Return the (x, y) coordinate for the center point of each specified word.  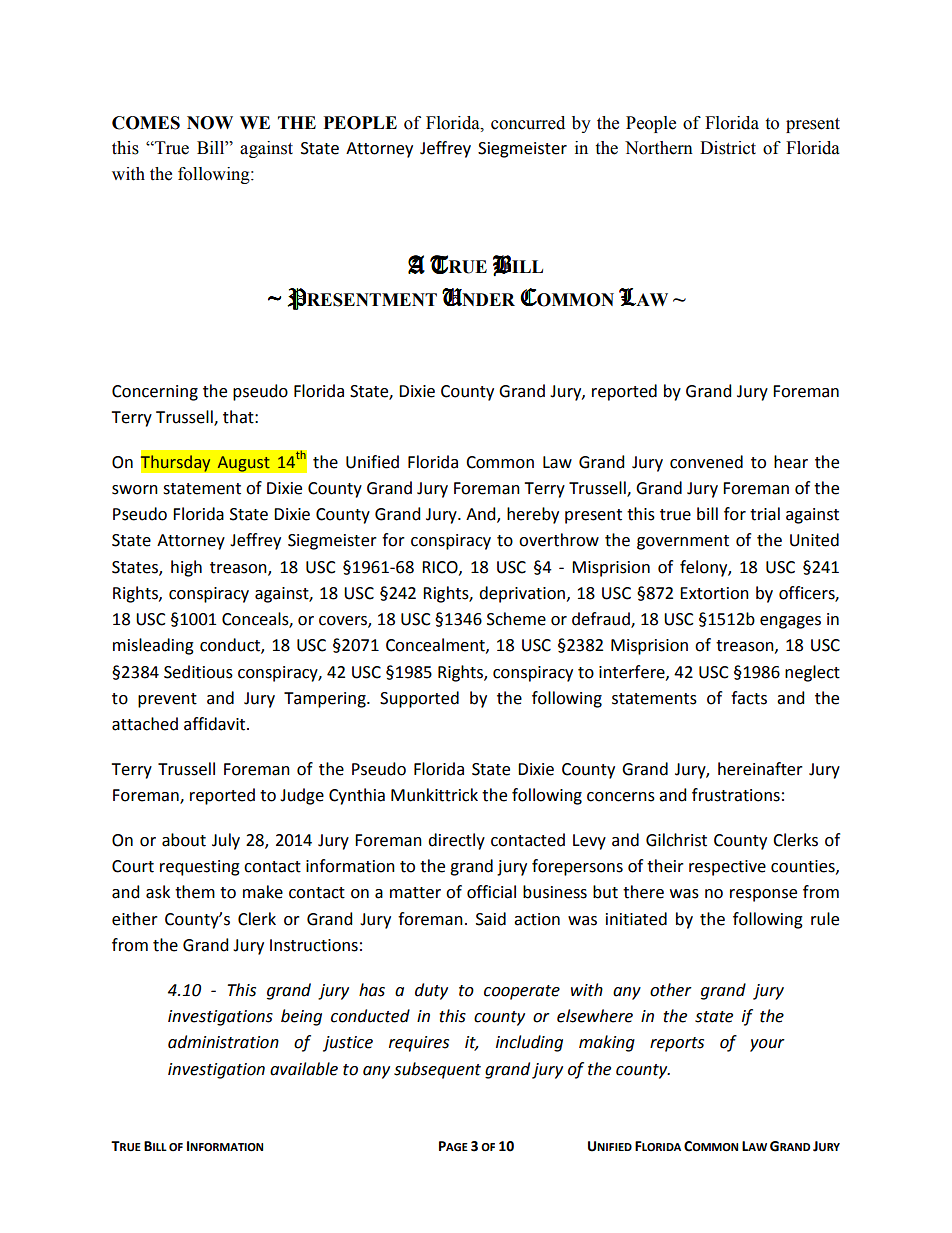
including (529, 1043)
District (728, 148)
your (767, 1045)
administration (223, 1042)
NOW (210, 123)
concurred (528, 123)
